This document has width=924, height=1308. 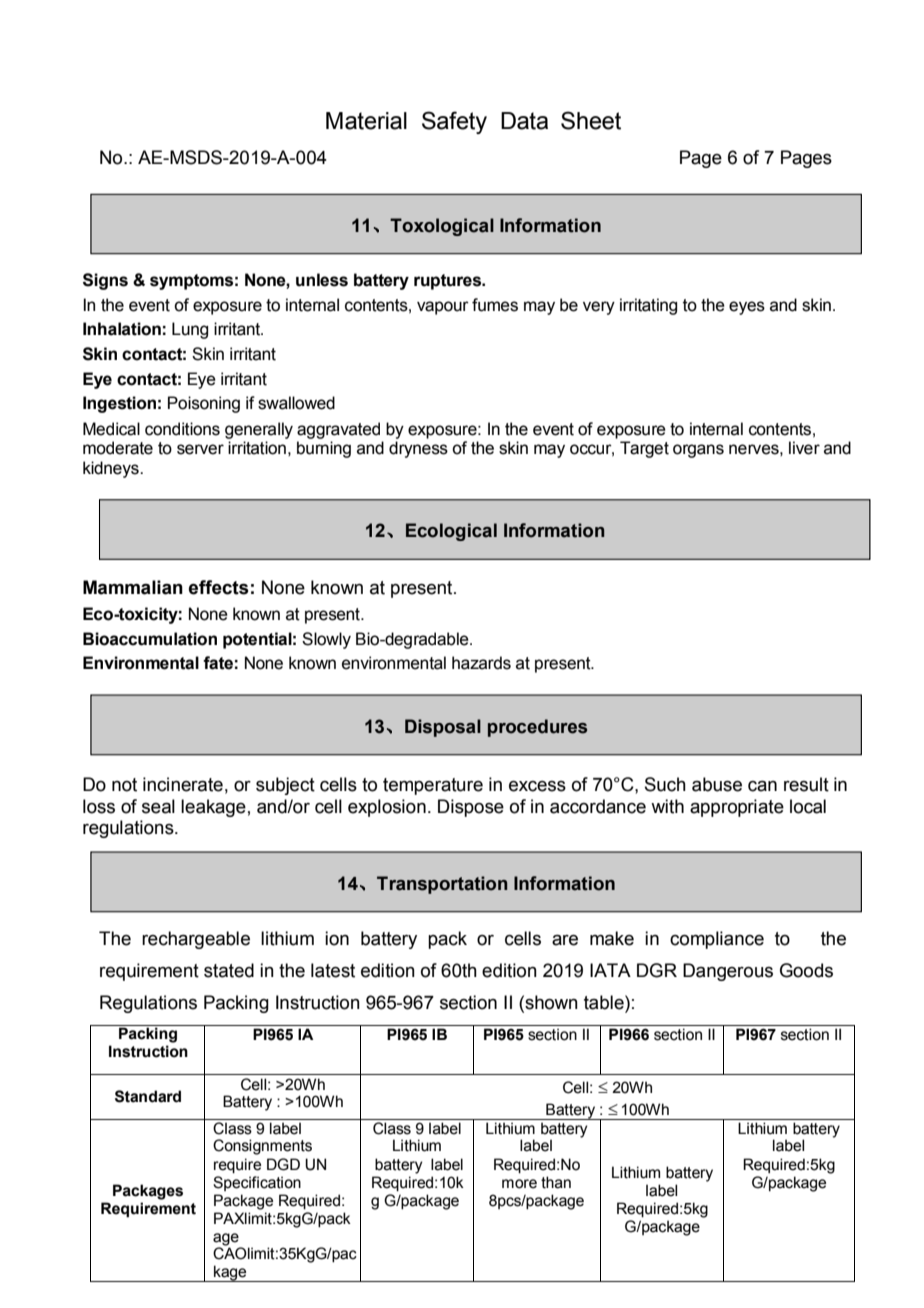 I want to click on organs, so click(x=698, y=451).
